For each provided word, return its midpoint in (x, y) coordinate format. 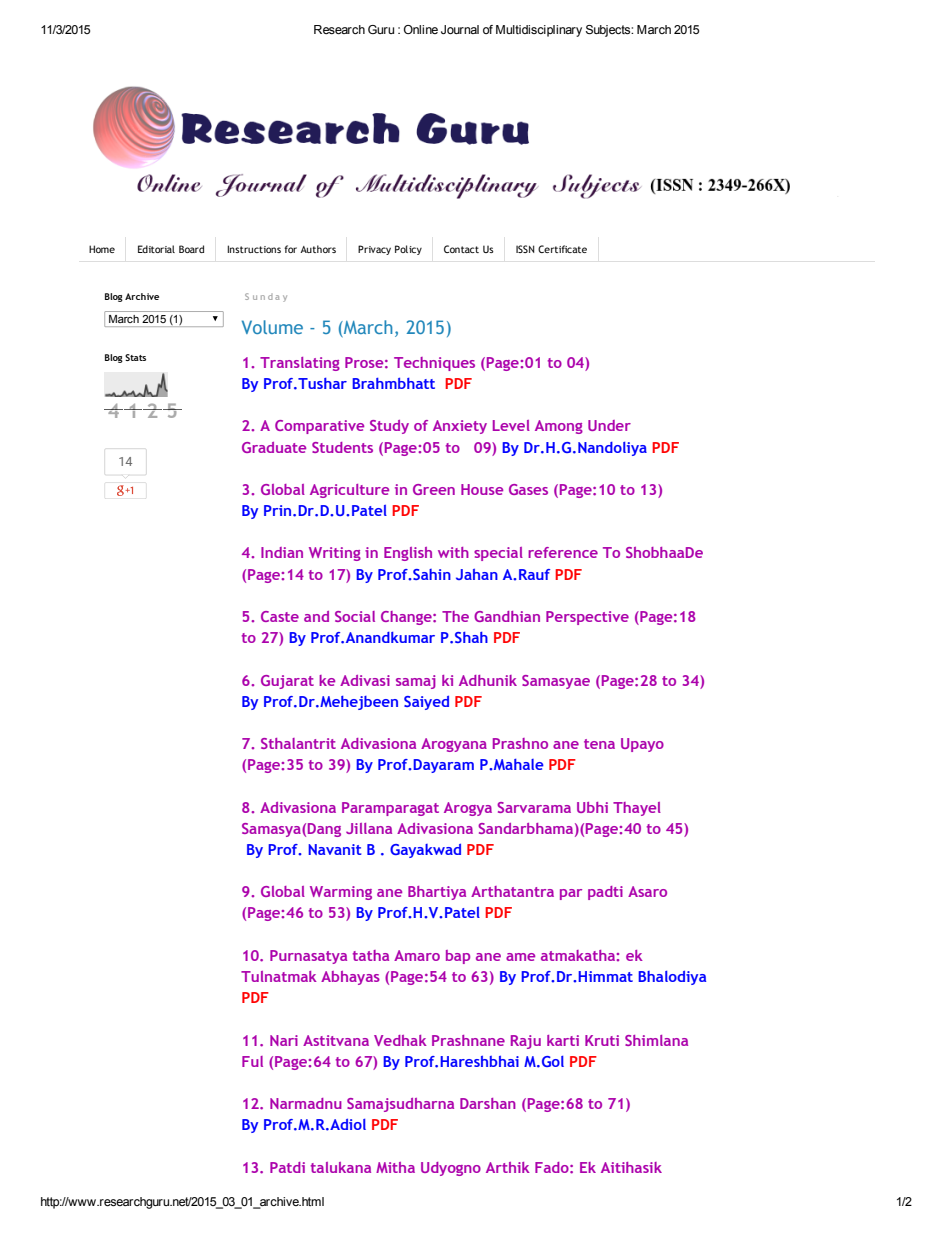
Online (421, 29)
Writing (335, 554)
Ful (252, 1061)
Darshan (488, 1103)
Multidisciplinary (539, 31)
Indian (282, 552)
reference (563, 552)
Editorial (156, 249)
